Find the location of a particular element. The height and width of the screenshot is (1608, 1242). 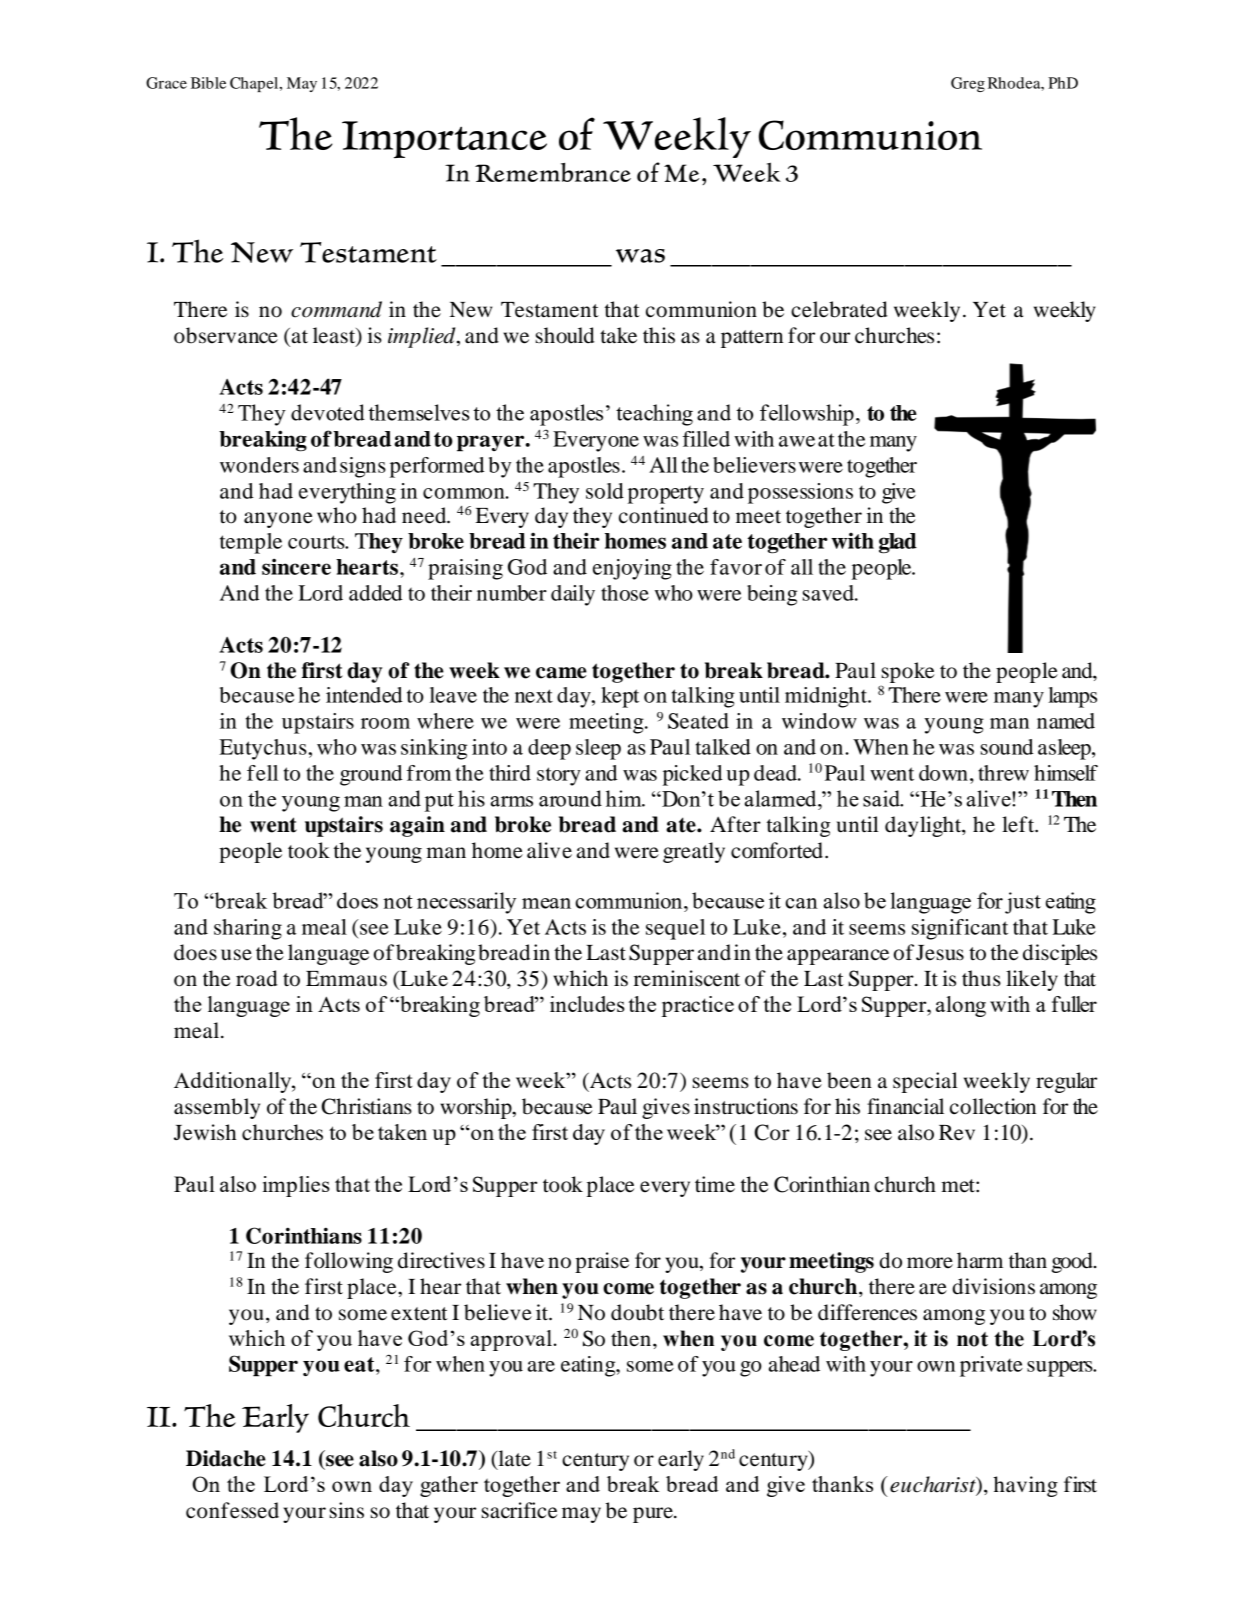

ground is located at coordinates (371, 775).
